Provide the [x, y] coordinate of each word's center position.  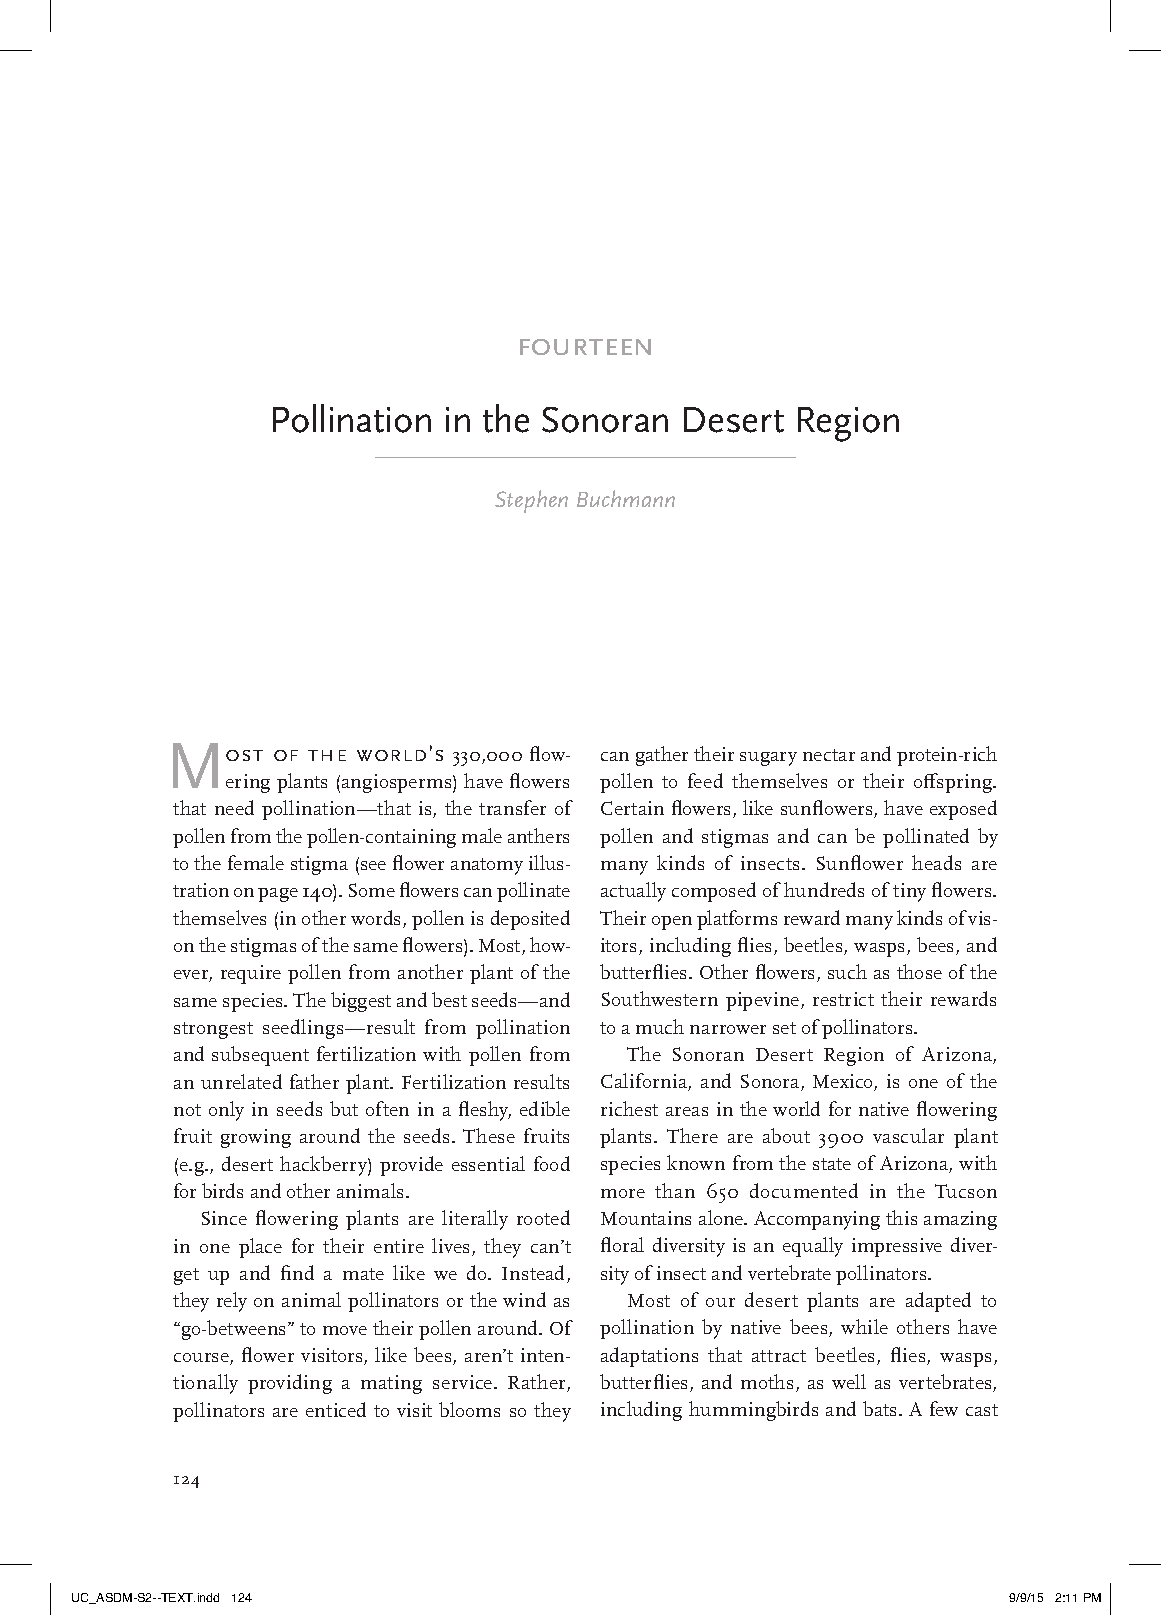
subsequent [260, 1056]
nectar [829, 755]
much [660, 1026]
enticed [336, 1409]
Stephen [531, 501]
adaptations [649, 1357]
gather [662, 756]
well [849, 1381]
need [234, 807]
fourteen [585, 347]
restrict [843, 999]
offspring [954, 783]
